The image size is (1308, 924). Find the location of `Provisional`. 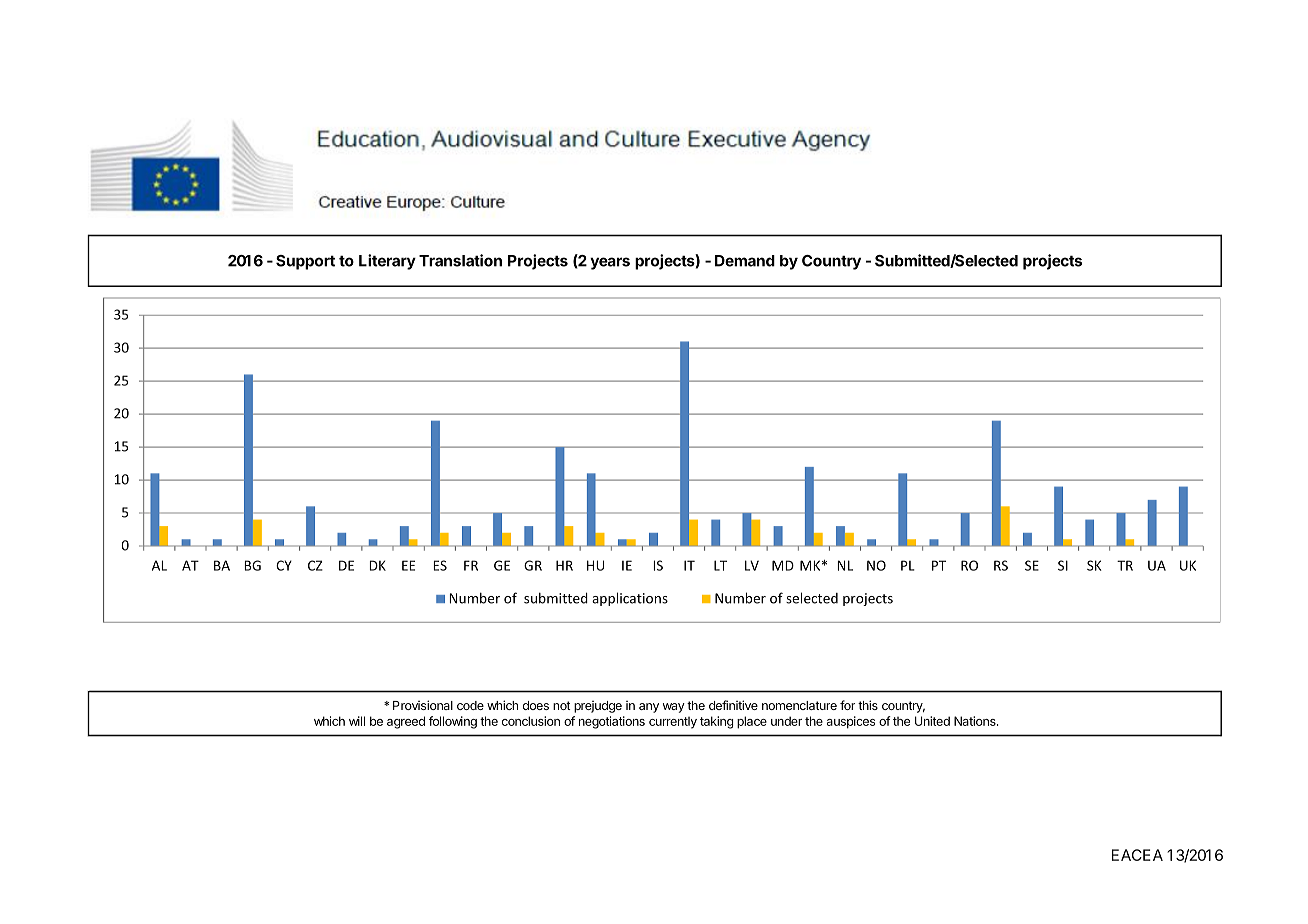

Provisional is located at coordinates (423, 705).
